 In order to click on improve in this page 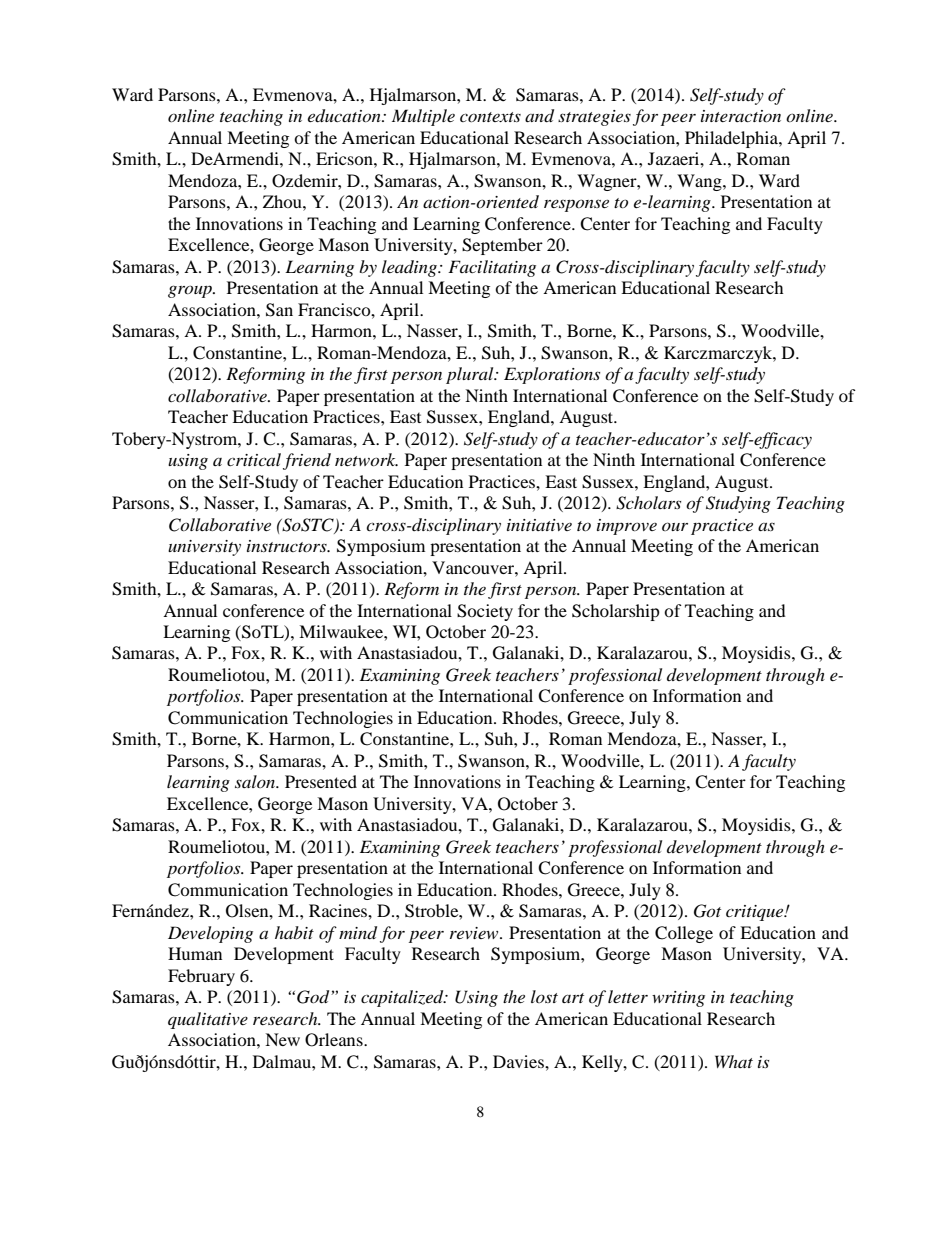, I will do `click(627, 527)`.
